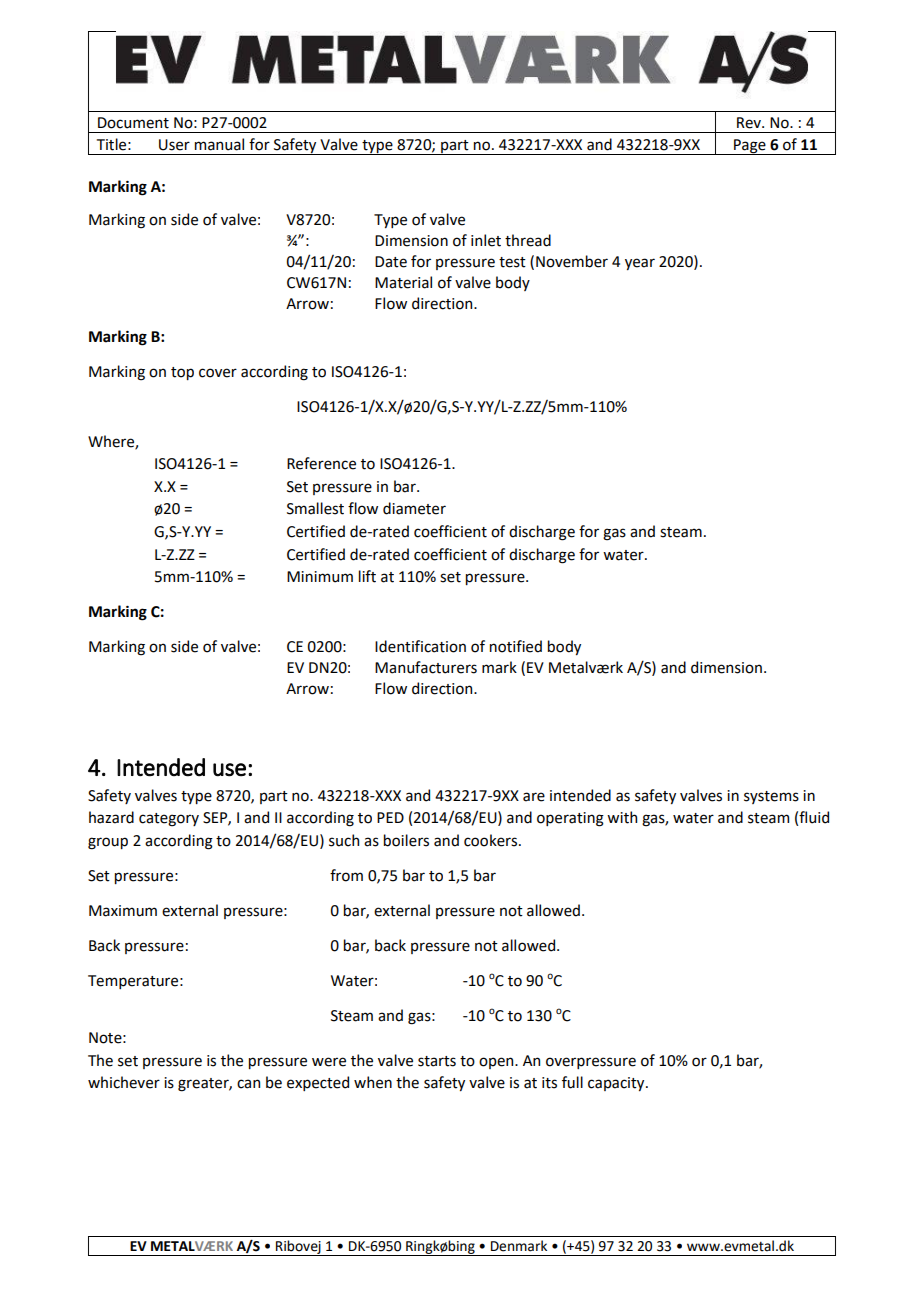 The height and width of the screenshot is (1308, 924). What do you see at coordinates (516, 646) in the screenshot?
I see `notified` at bounding box center [516, 646].
